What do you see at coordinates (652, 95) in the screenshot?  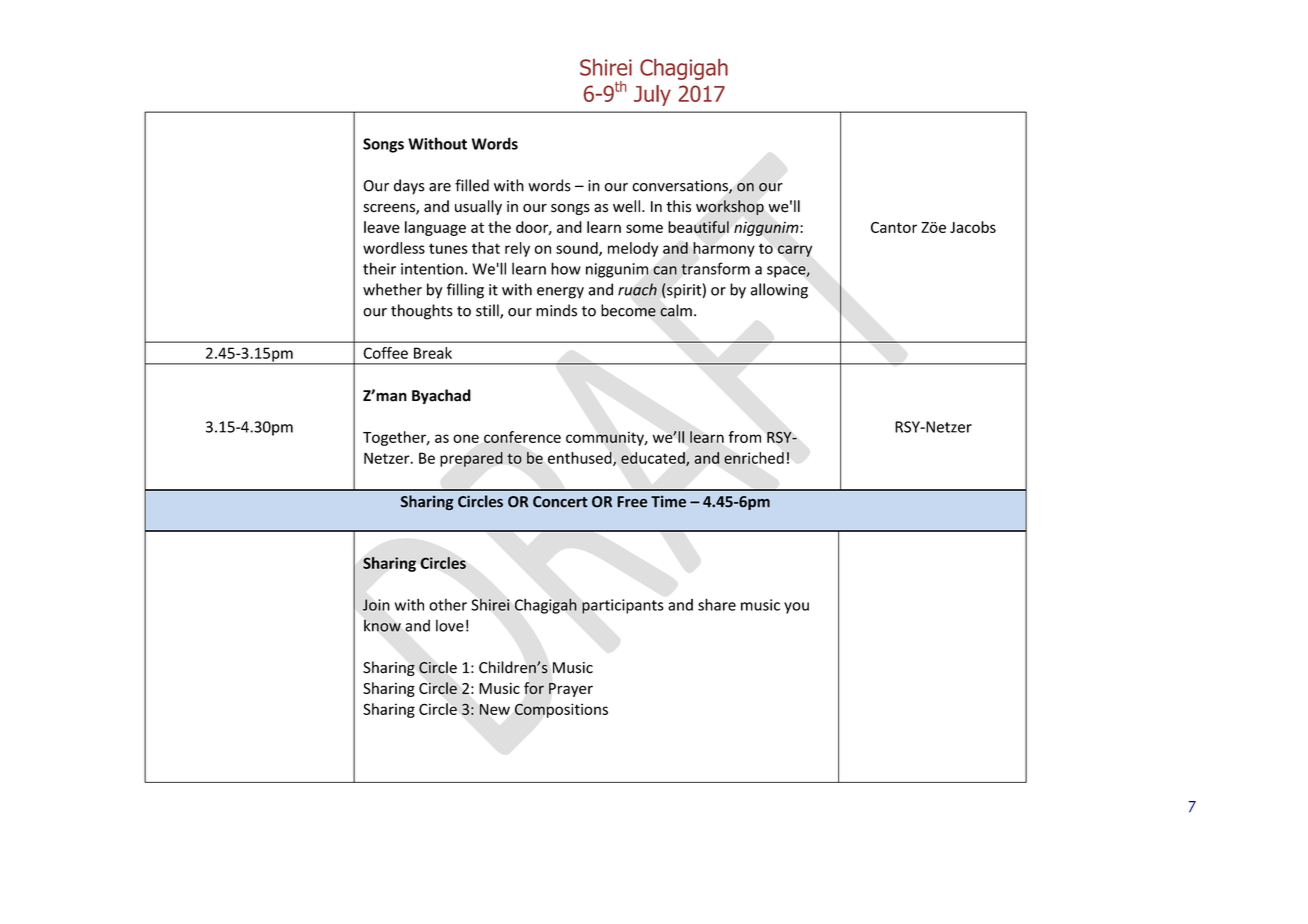 I see `July` at bounding box center [652, 95].
